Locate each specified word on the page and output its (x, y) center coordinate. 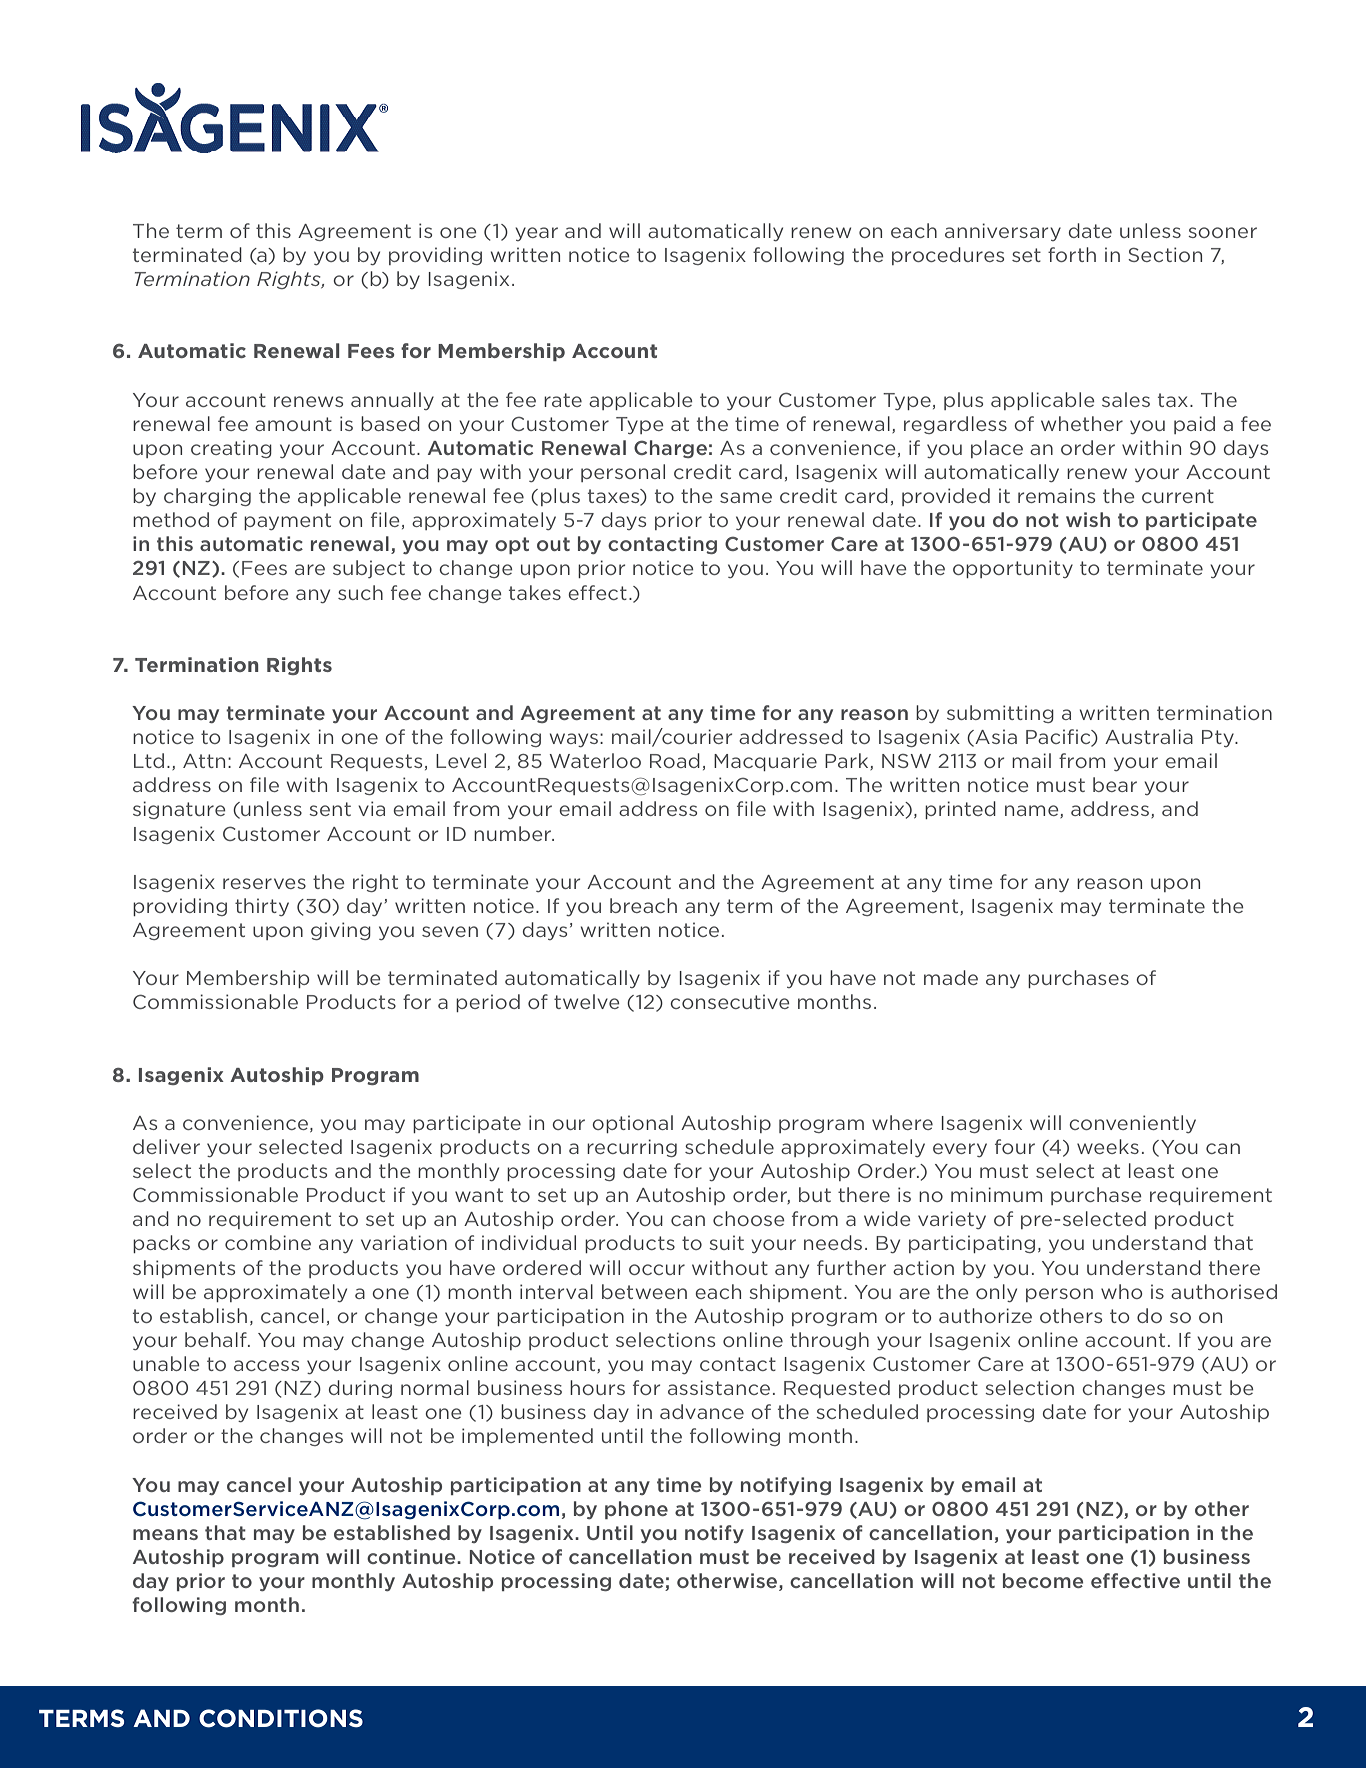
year (536, 234)
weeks (1108, 1146)
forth (1072, 254)
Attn (204, 761)
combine (268, 1242)
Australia (1149, 736)
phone (636, 1510)
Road (675, 760)
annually (392, 401)
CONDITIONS (281, 1718)
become (1043, 1580)
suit (726, 1242)
